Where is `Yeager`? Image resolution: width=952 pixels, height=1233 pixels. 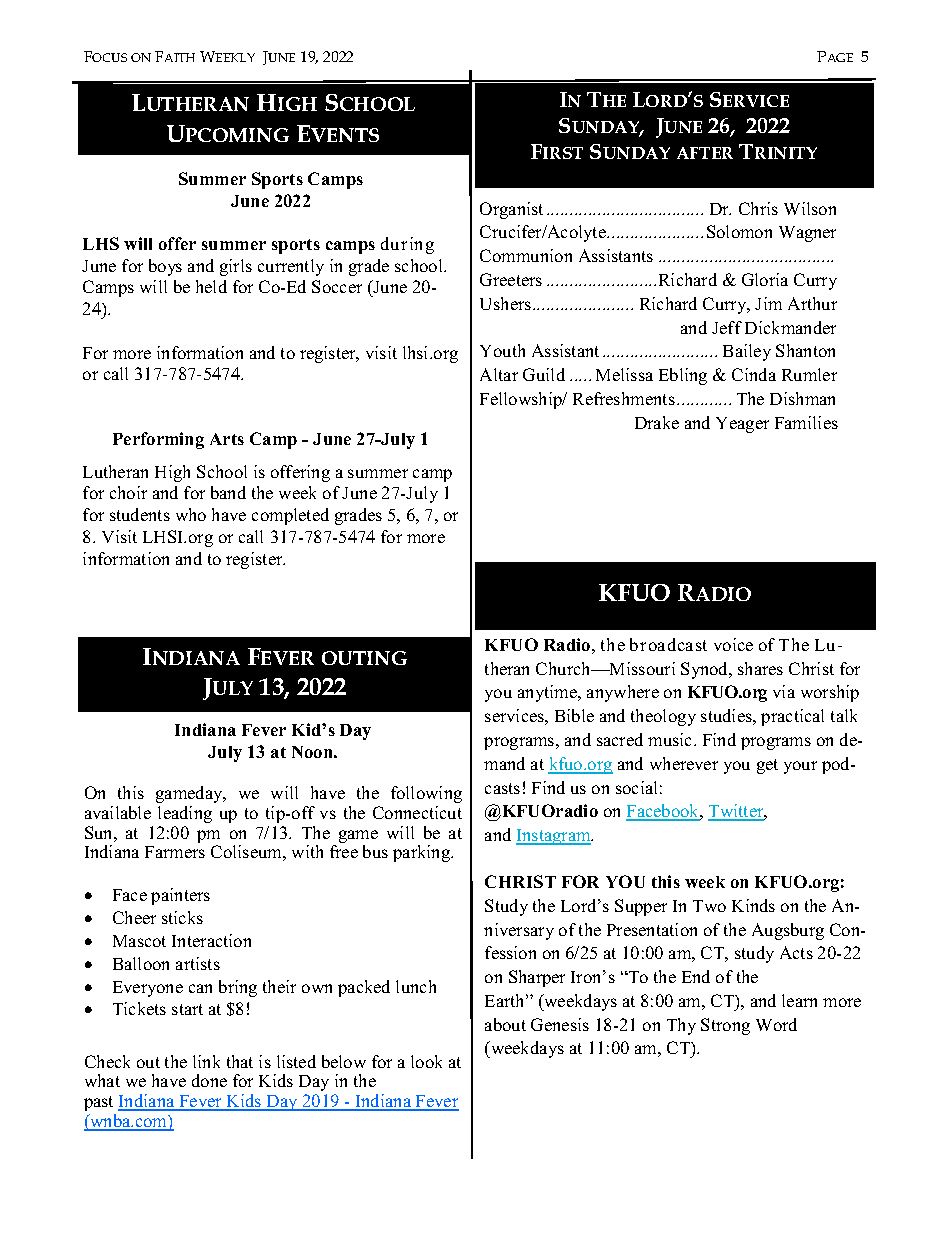
Yeager is located at coordinates (742, 425).
